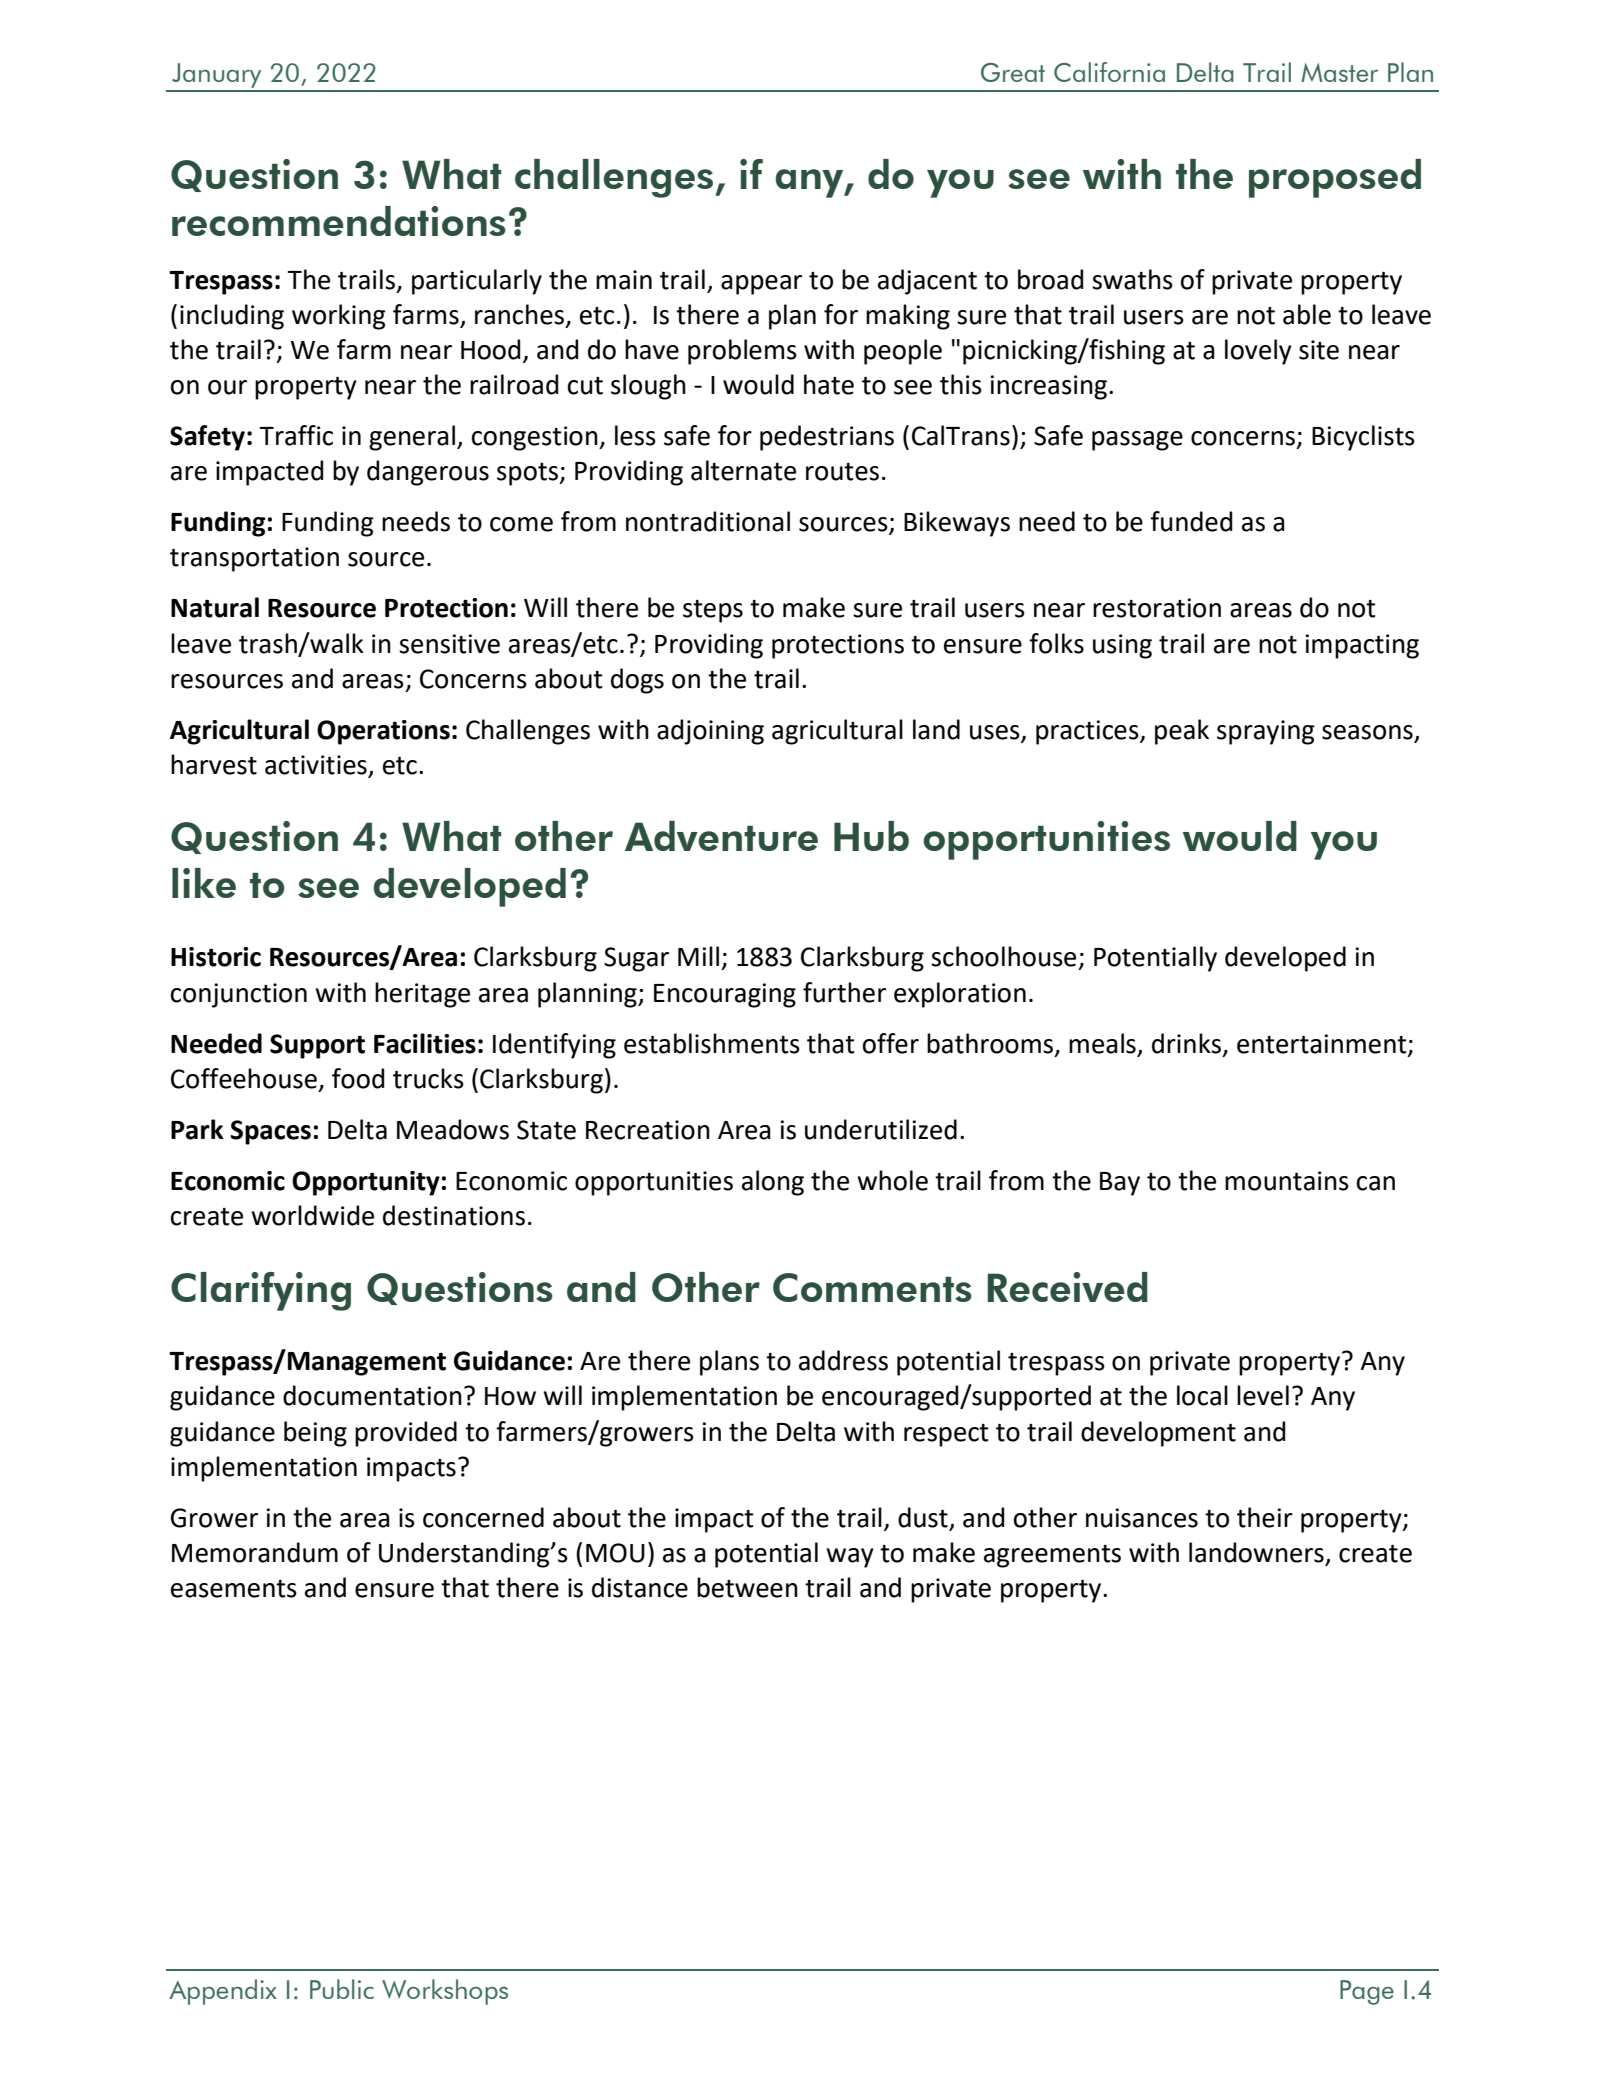 The width and height of the image is (1605, 2077). I want to click on proposed, so click(1335, 178).
